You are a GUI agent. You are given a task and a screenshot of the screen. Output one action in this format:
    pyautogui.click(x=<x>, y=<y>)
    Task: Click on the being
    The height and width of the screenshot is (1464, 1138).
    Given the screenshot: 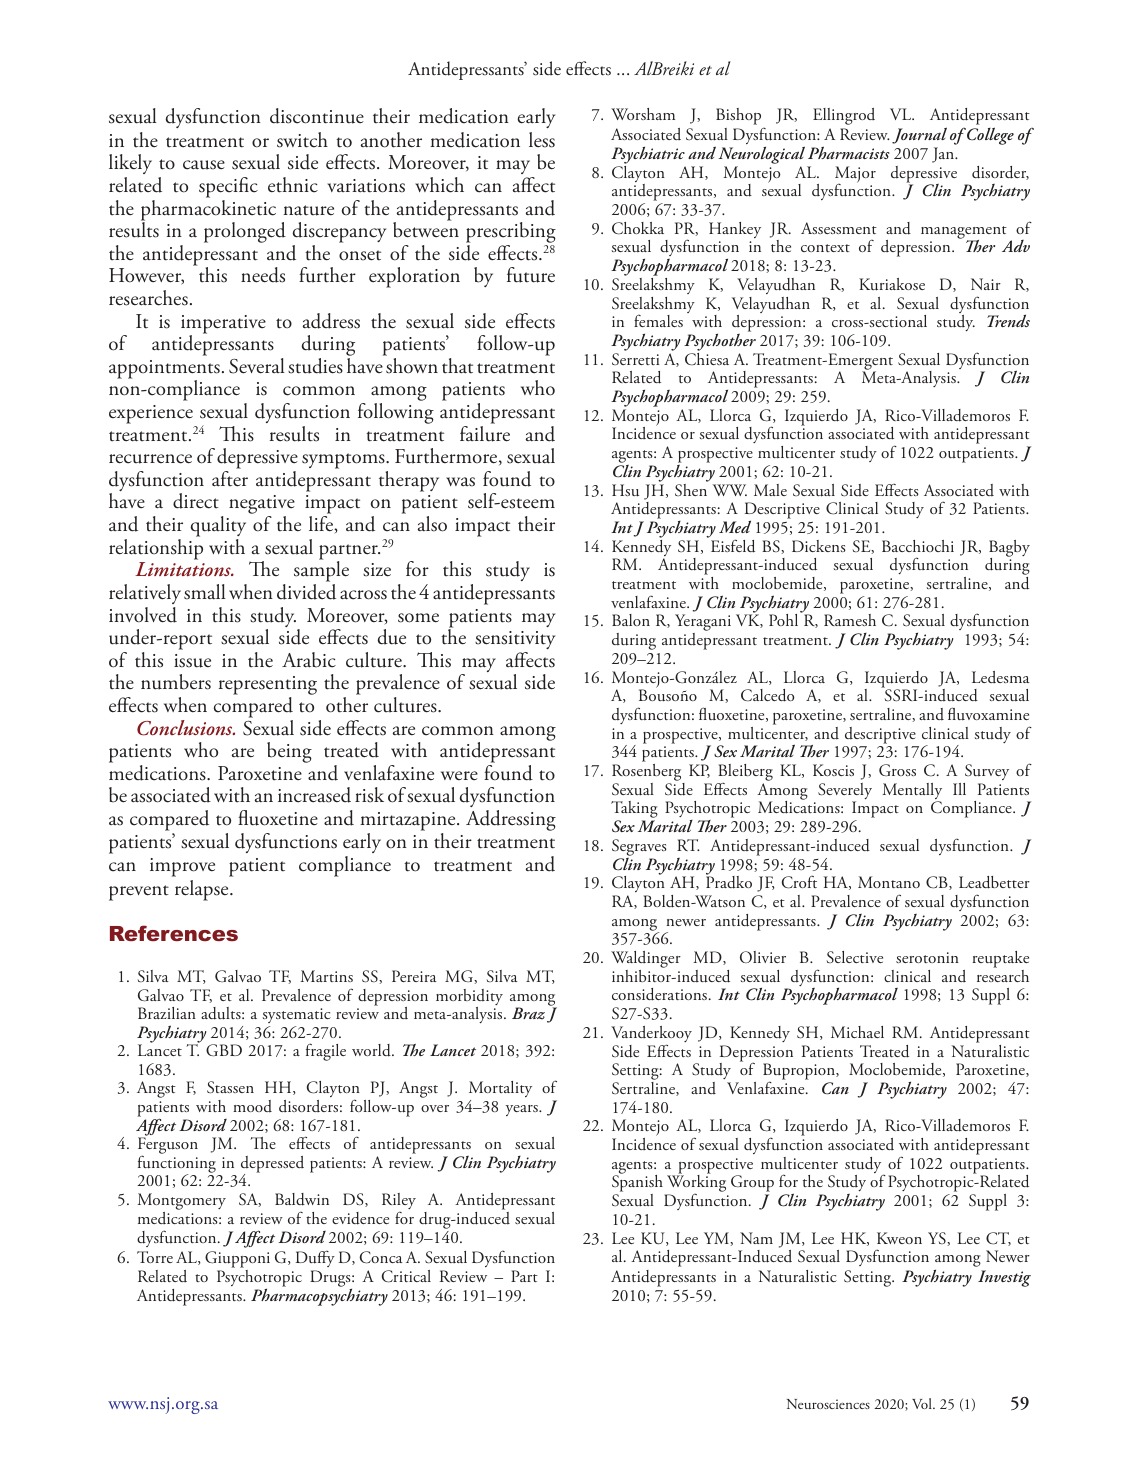 What is the action you would take?
    pyautogui.click(x=289, y=752)
